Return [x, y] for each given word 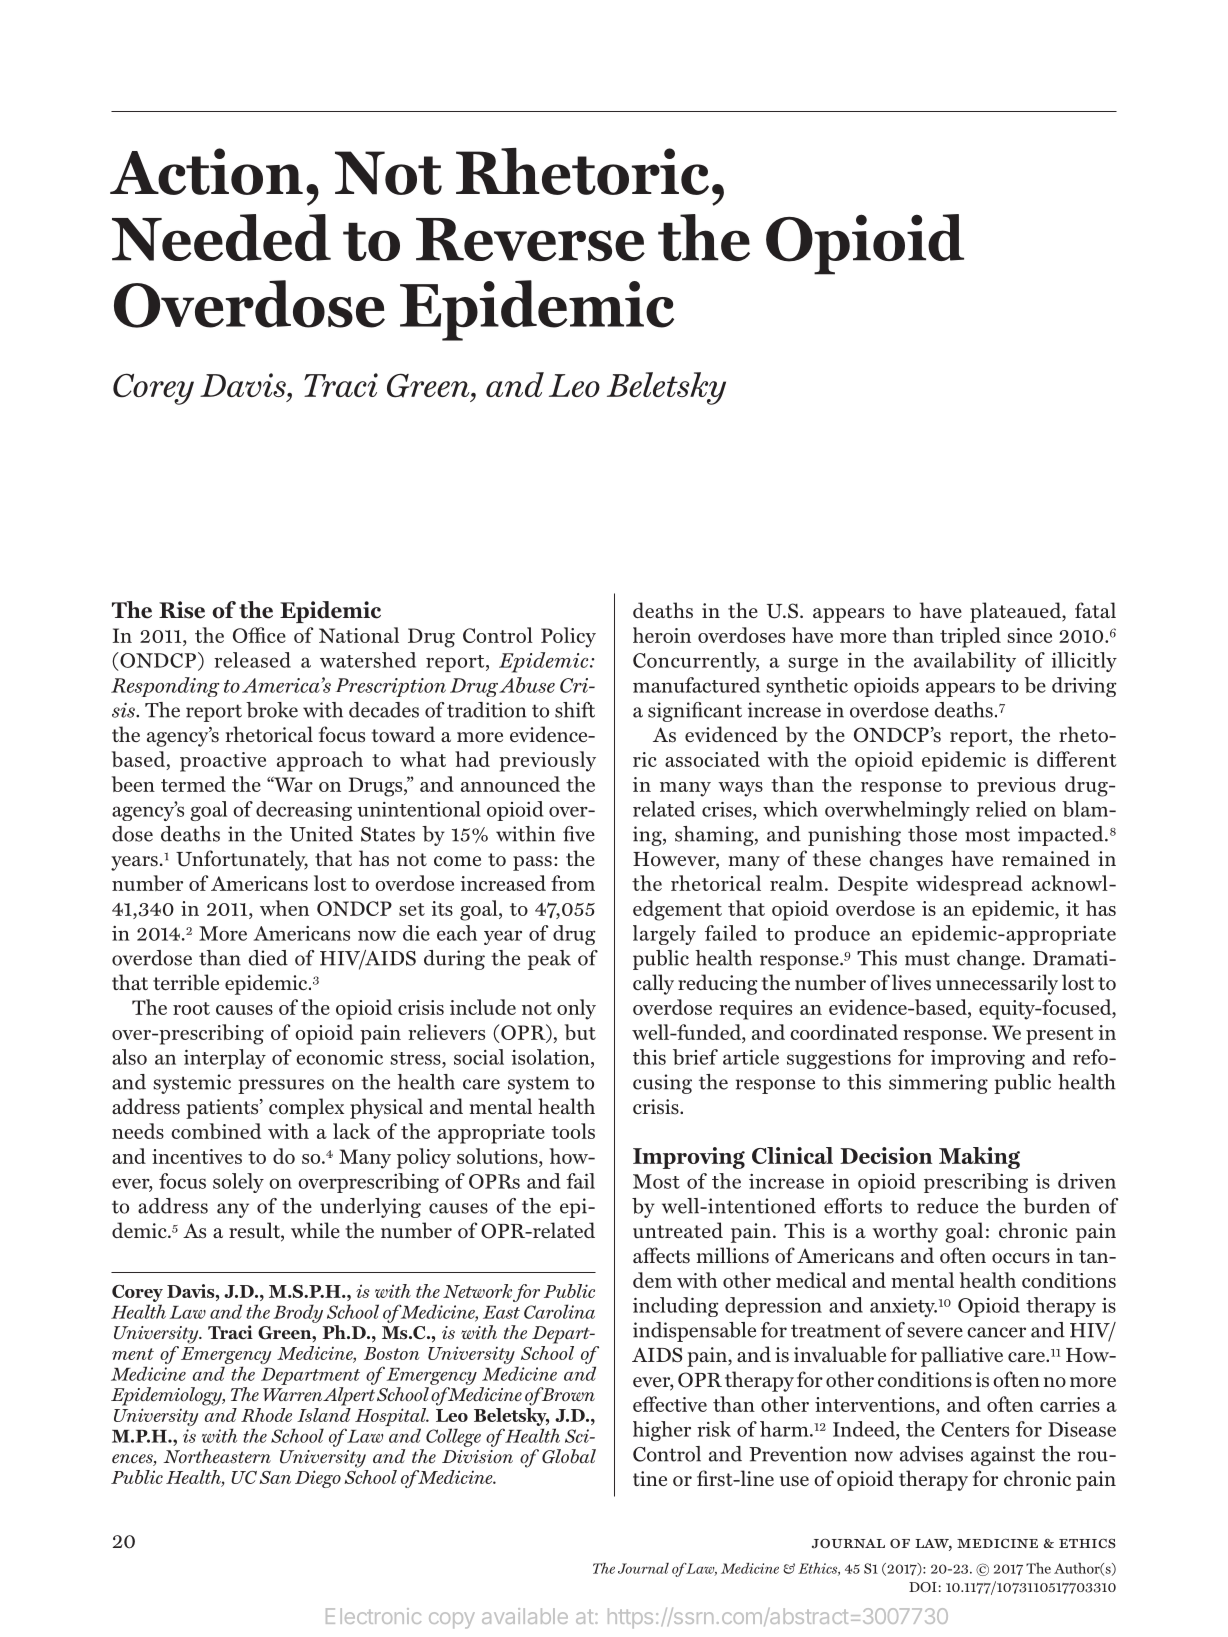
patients [223, 1109]
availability [965, 662]
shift [575, 710]
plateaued [1016, 612]
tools [573, 1131]
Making [979, 1158]
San [275, 1477]
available [525, 1616]
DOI [923, 1587]
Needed [221, 237]
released [252, 660]
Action [206, 171]
